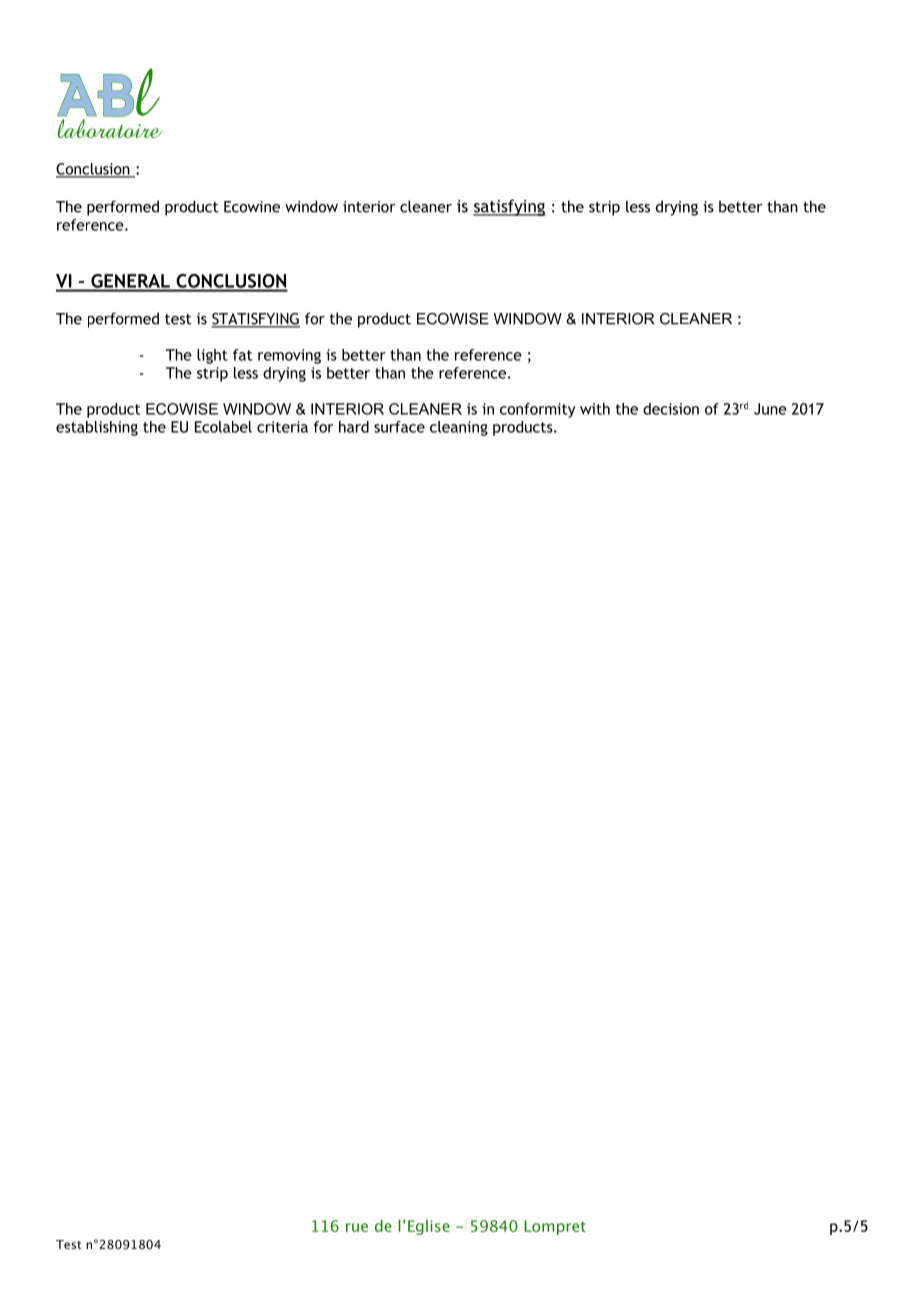  I want to click on removing, so click(289, 356).
